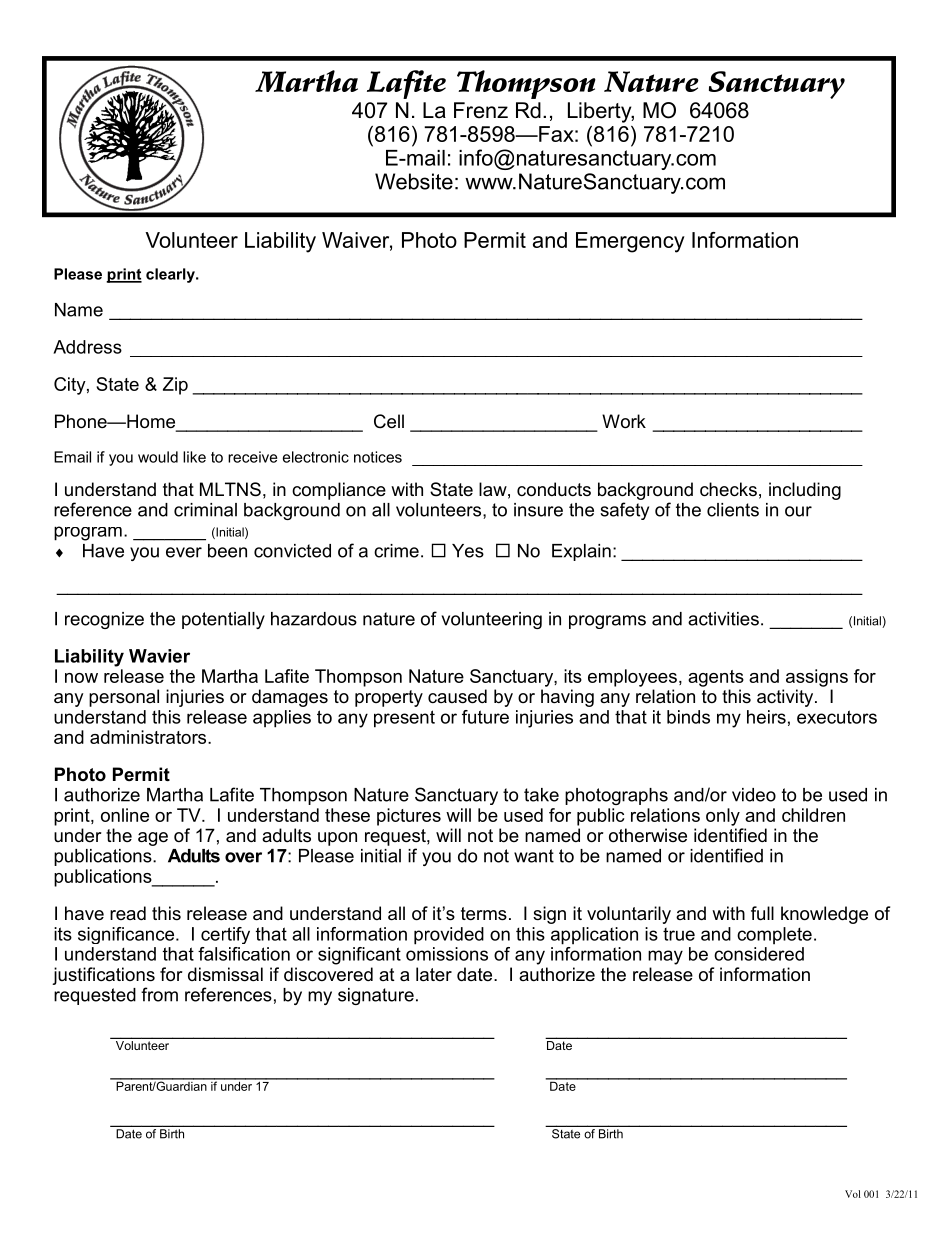 This screenshot has width=952, height=1233. Describe the element at coordinates (624, 421) in the screenshot. I see `Work` at that location.
